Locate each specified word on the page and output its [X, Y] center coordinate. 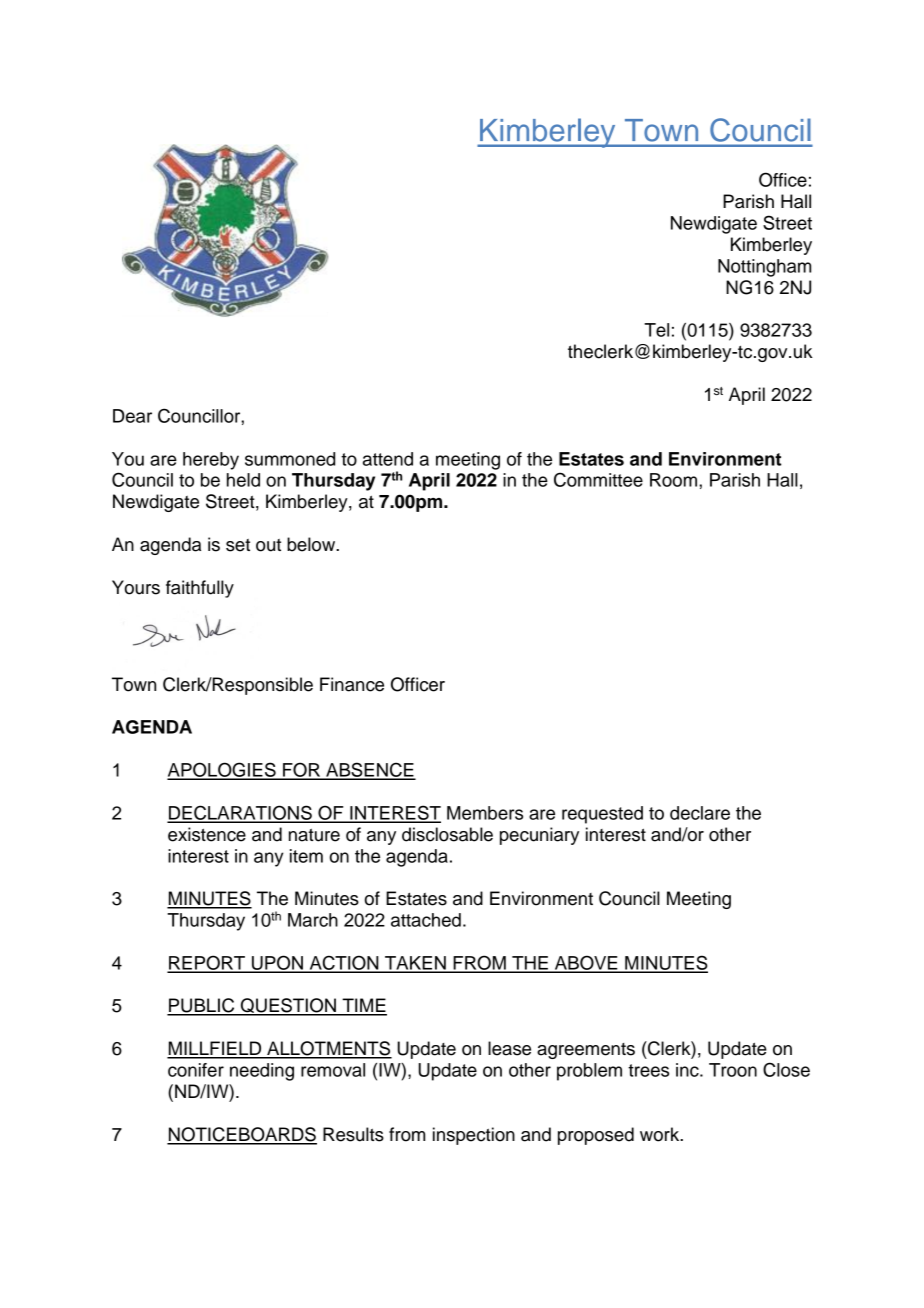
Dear [132, 416]
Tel [656, 330]
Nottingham [764, 268]
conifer [196, 1070]
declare [700, 813]
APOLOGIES [222, 770]
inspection [474, 1136]
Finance [352, 684]
